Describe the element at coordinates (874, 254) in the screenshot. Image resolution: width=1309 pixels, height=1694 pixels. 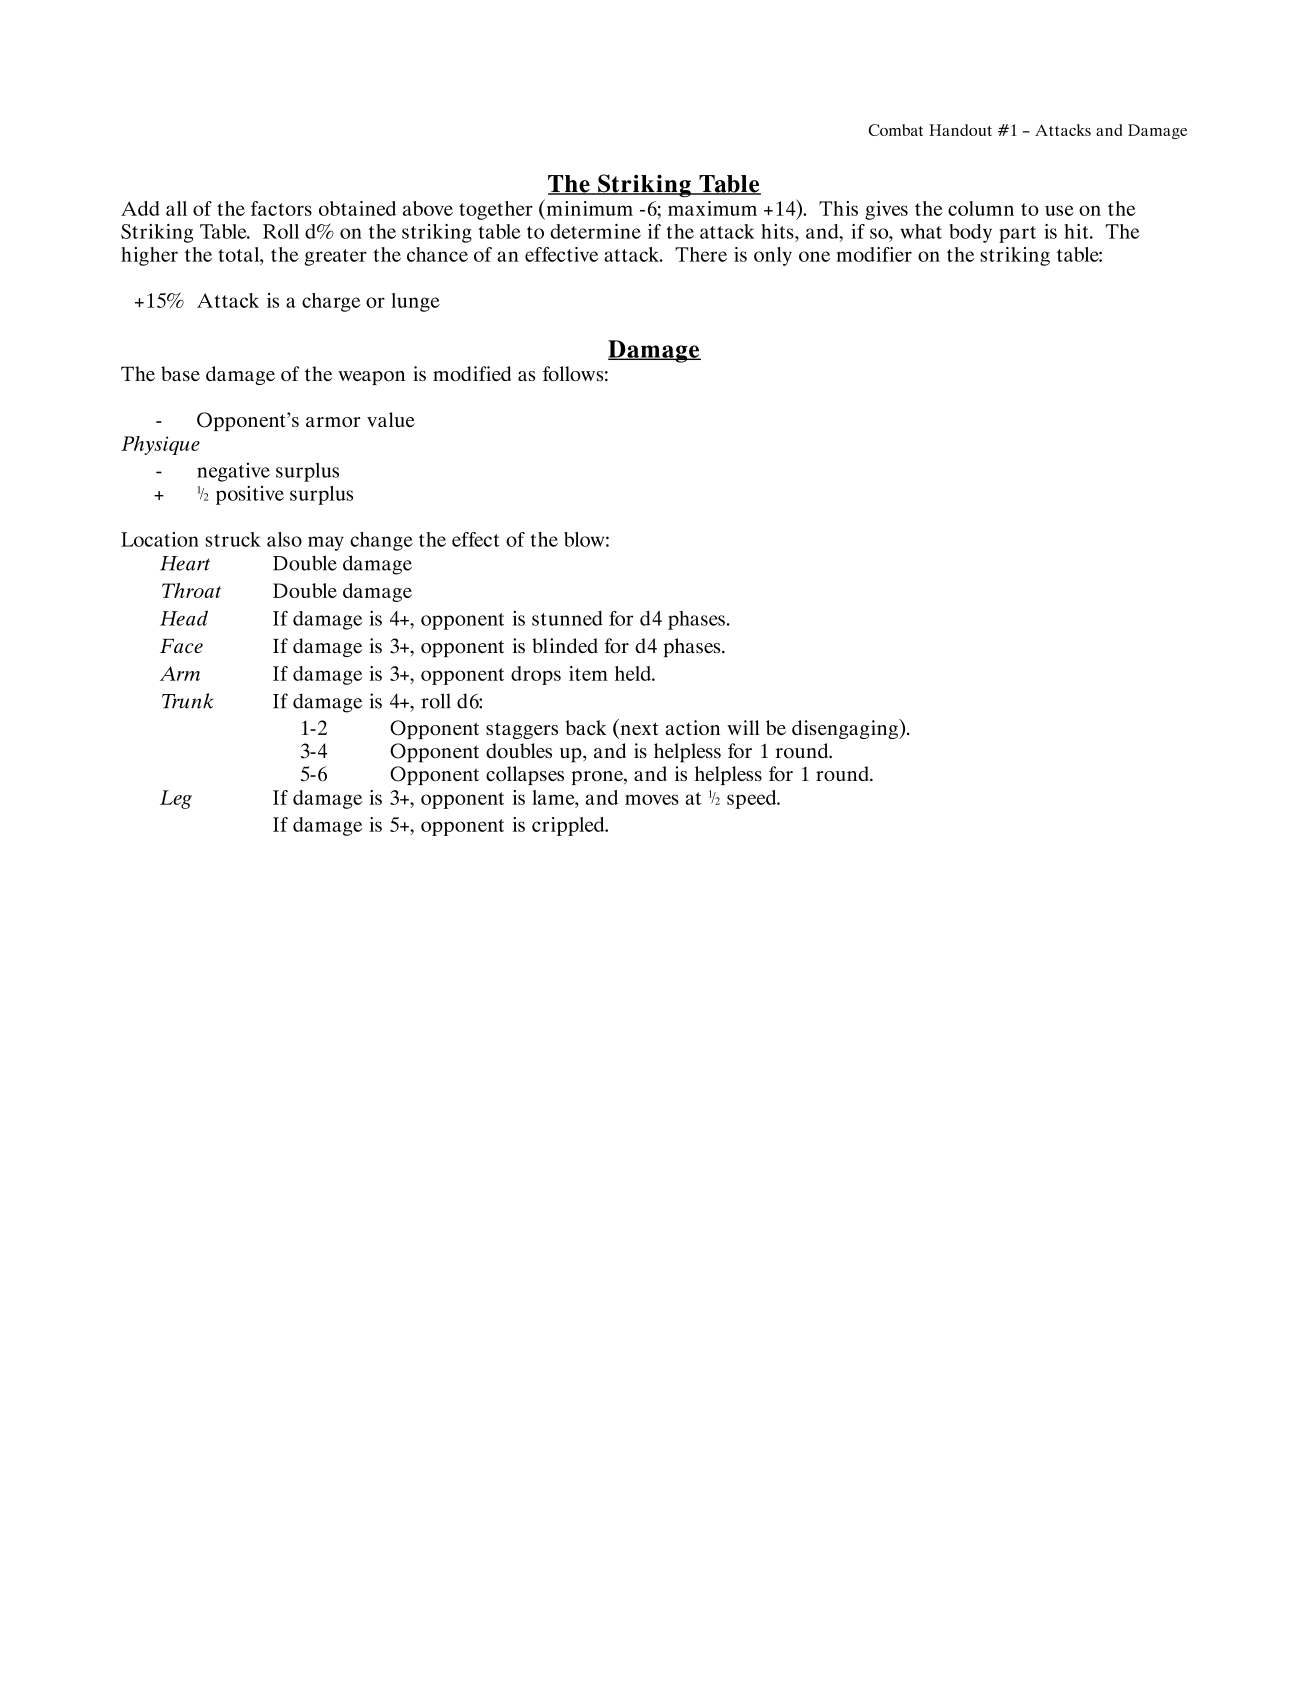
I see `modifier` at that location.
